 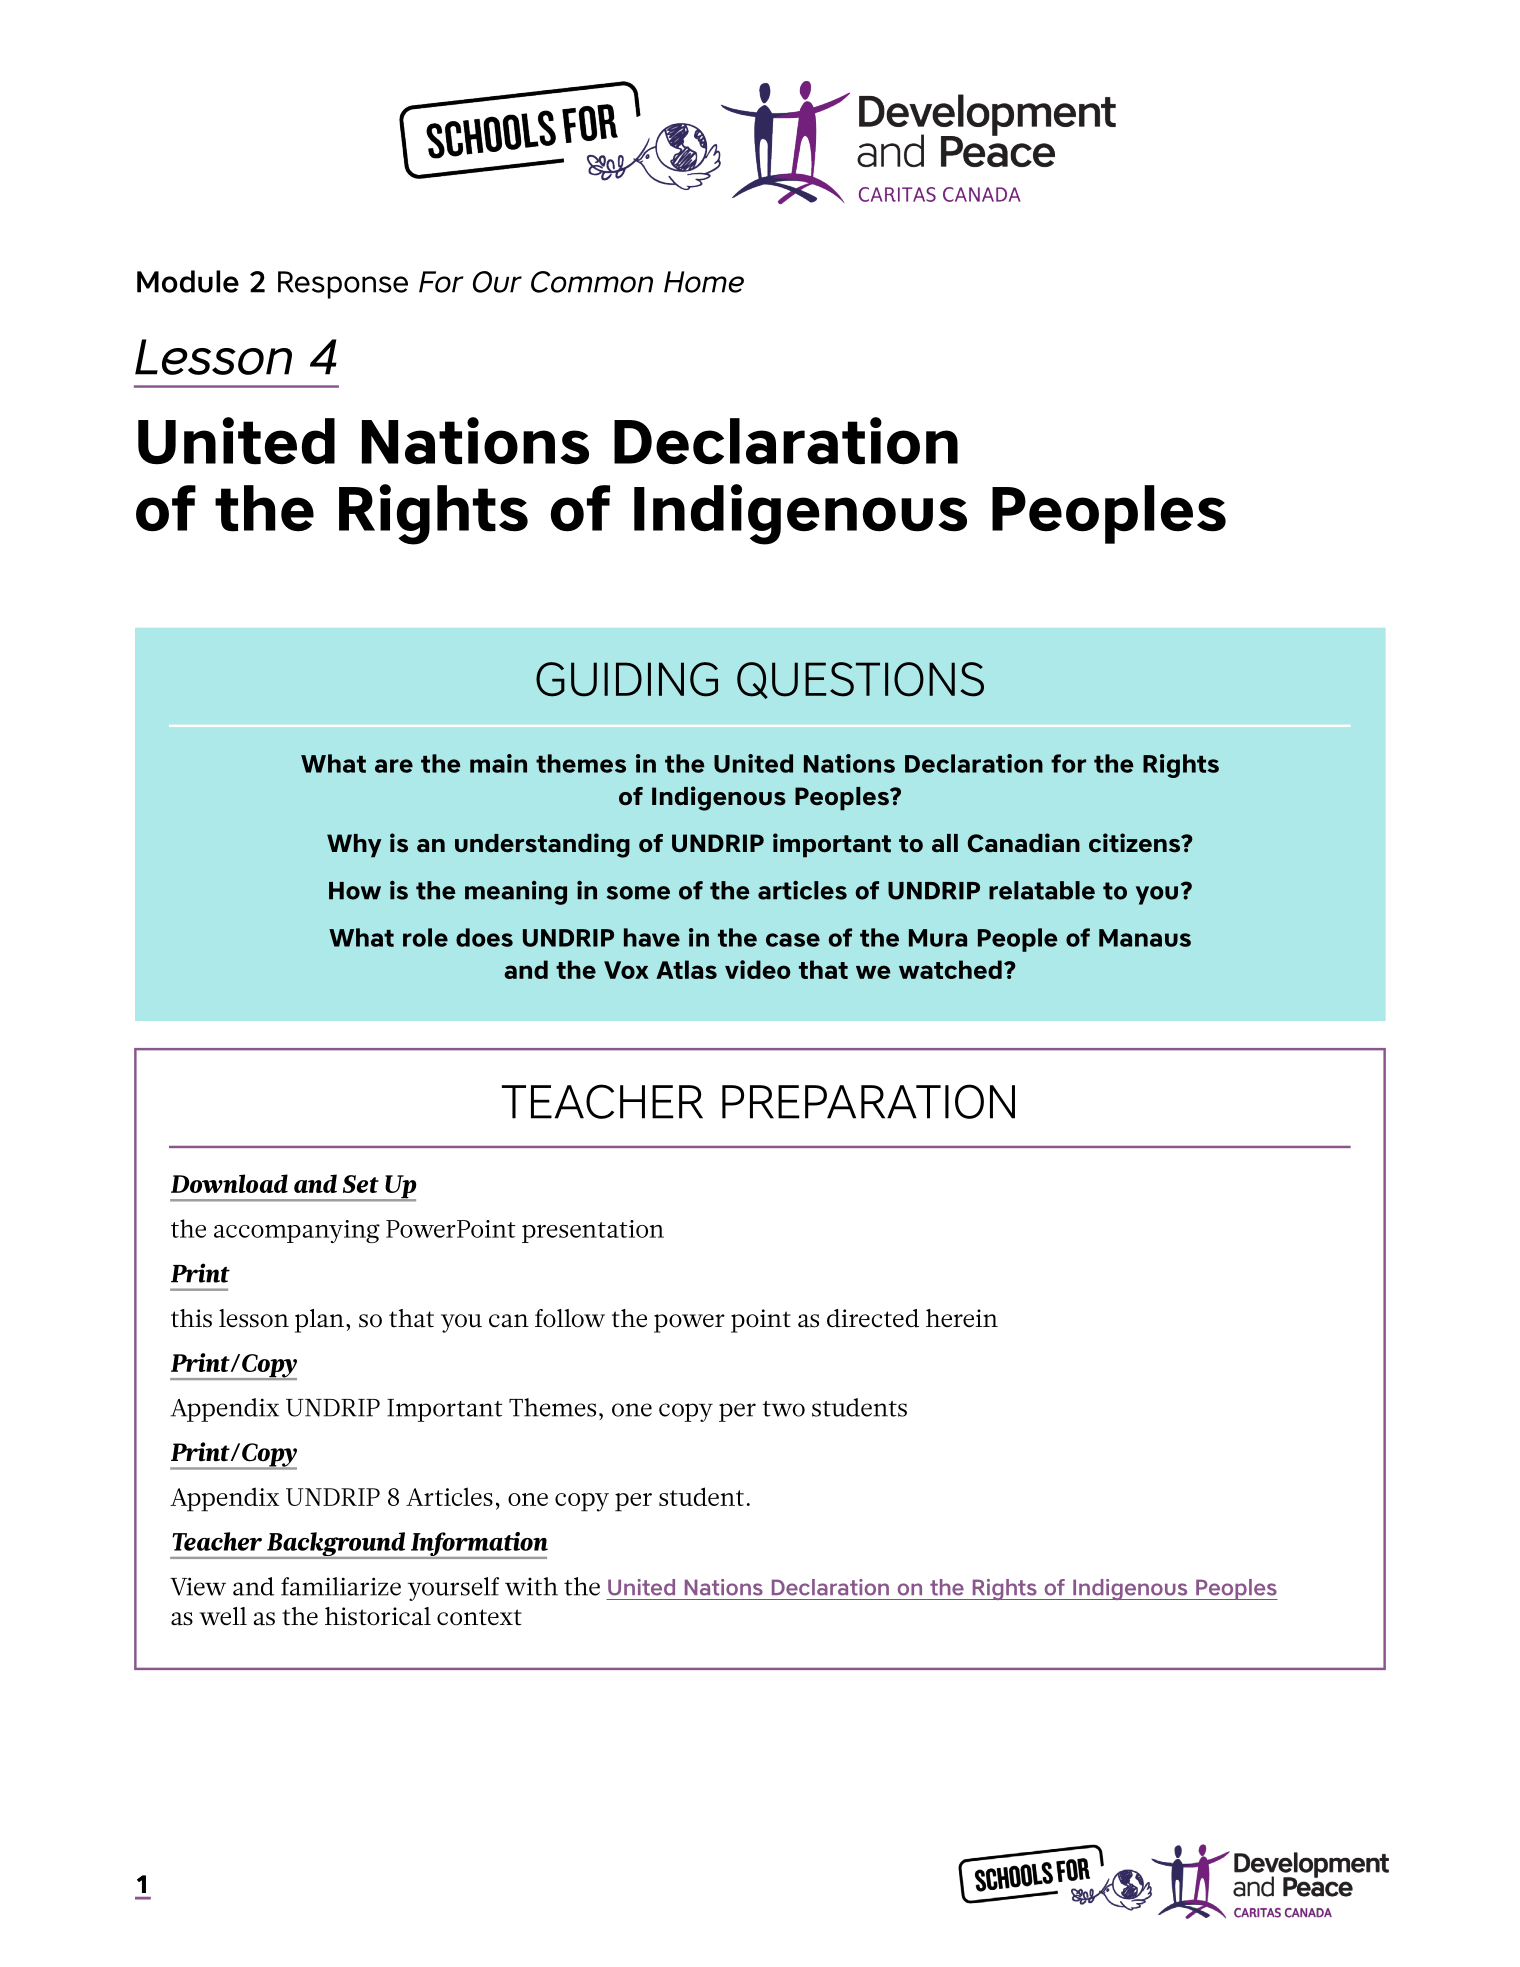 I want to click on with, so click(x=531, y=1586).
